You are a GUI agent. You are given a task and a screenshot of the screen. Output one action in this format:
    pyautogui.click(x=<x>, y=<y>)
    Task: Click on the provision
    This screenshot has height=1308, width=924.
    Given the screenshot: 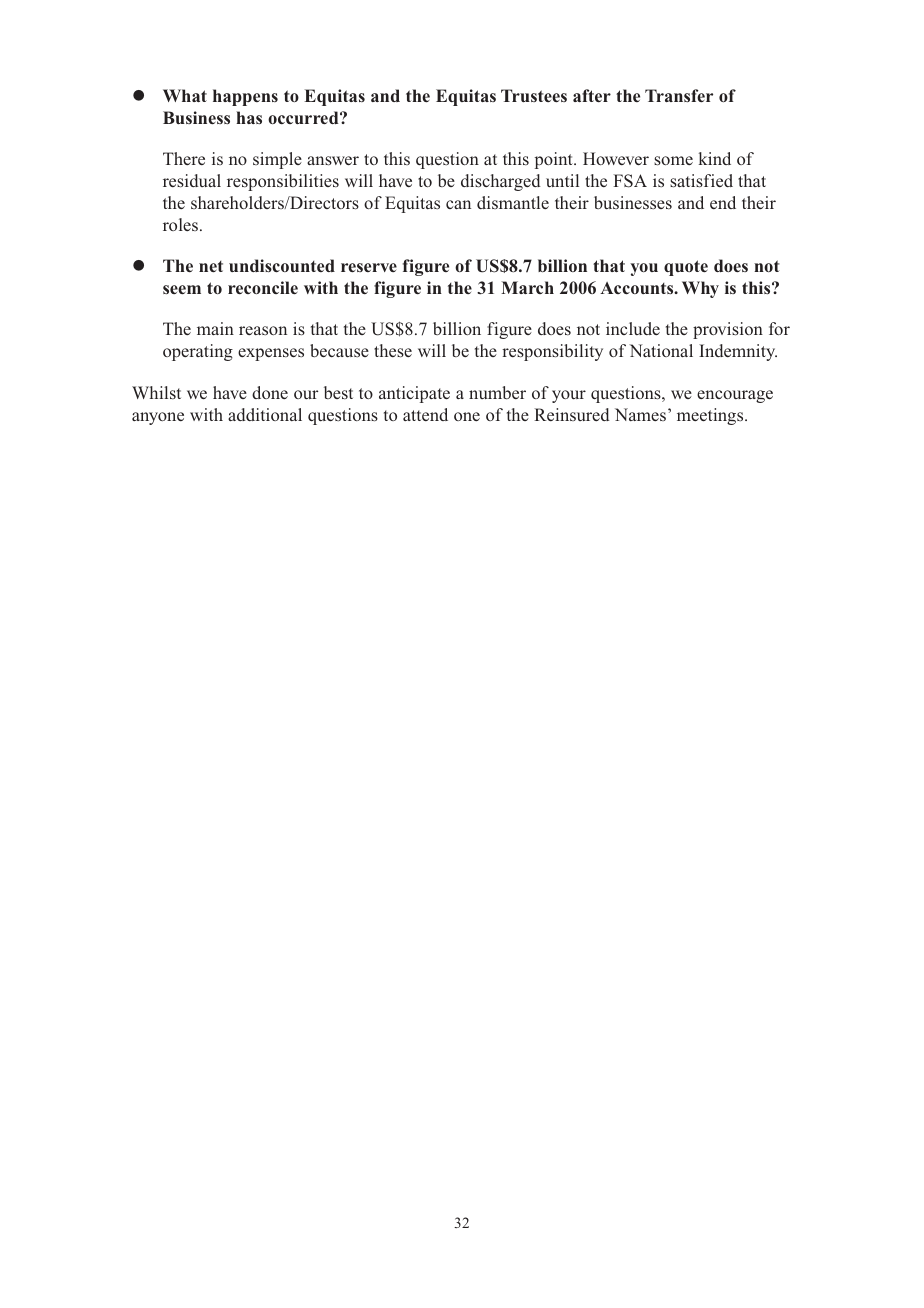 What is the action you would take?
    pyautogui.click(x=728, y=330)
